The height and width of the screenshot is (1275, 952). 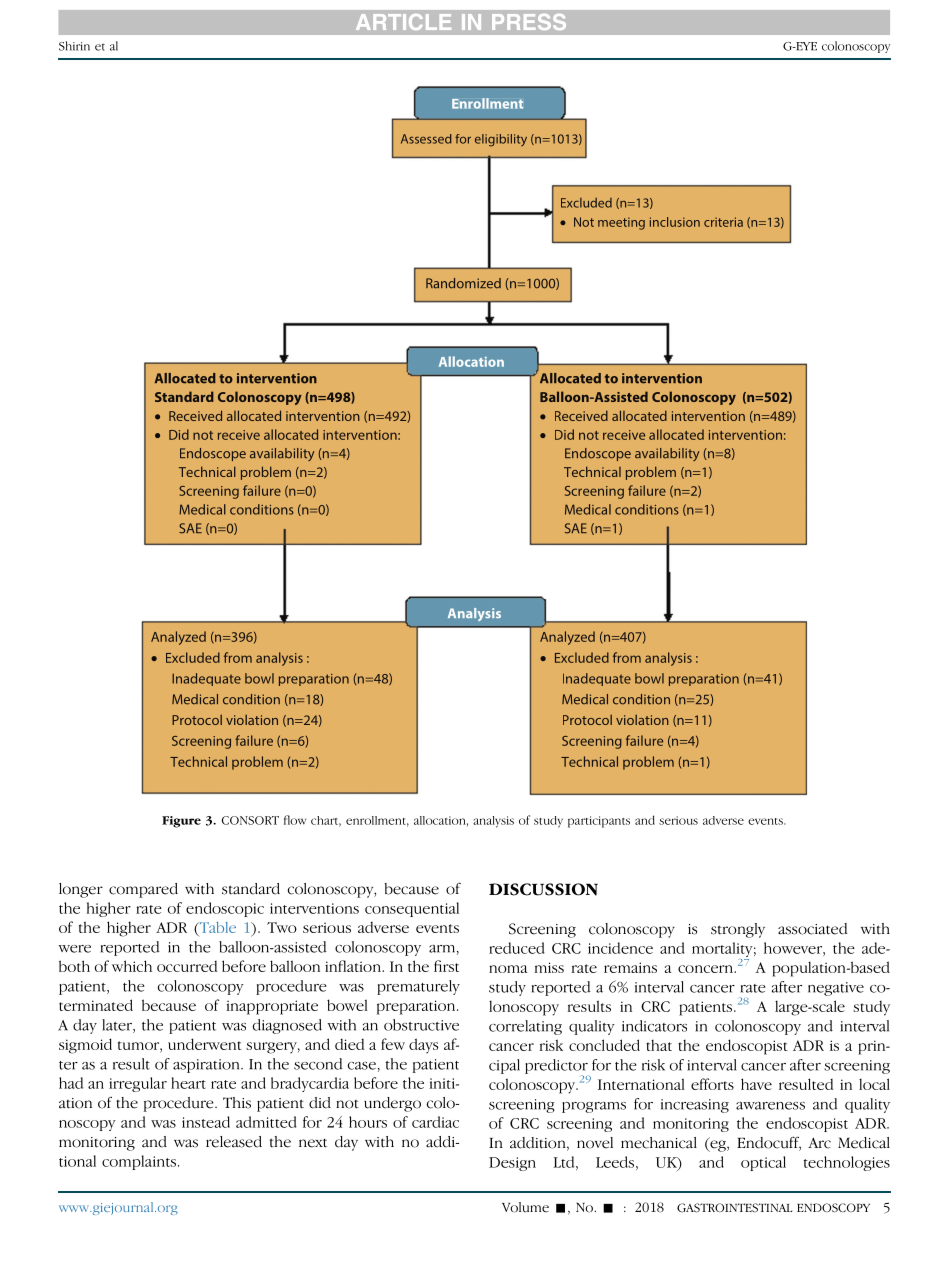 I want to click on Shirin, so click(x=74, y=46).
